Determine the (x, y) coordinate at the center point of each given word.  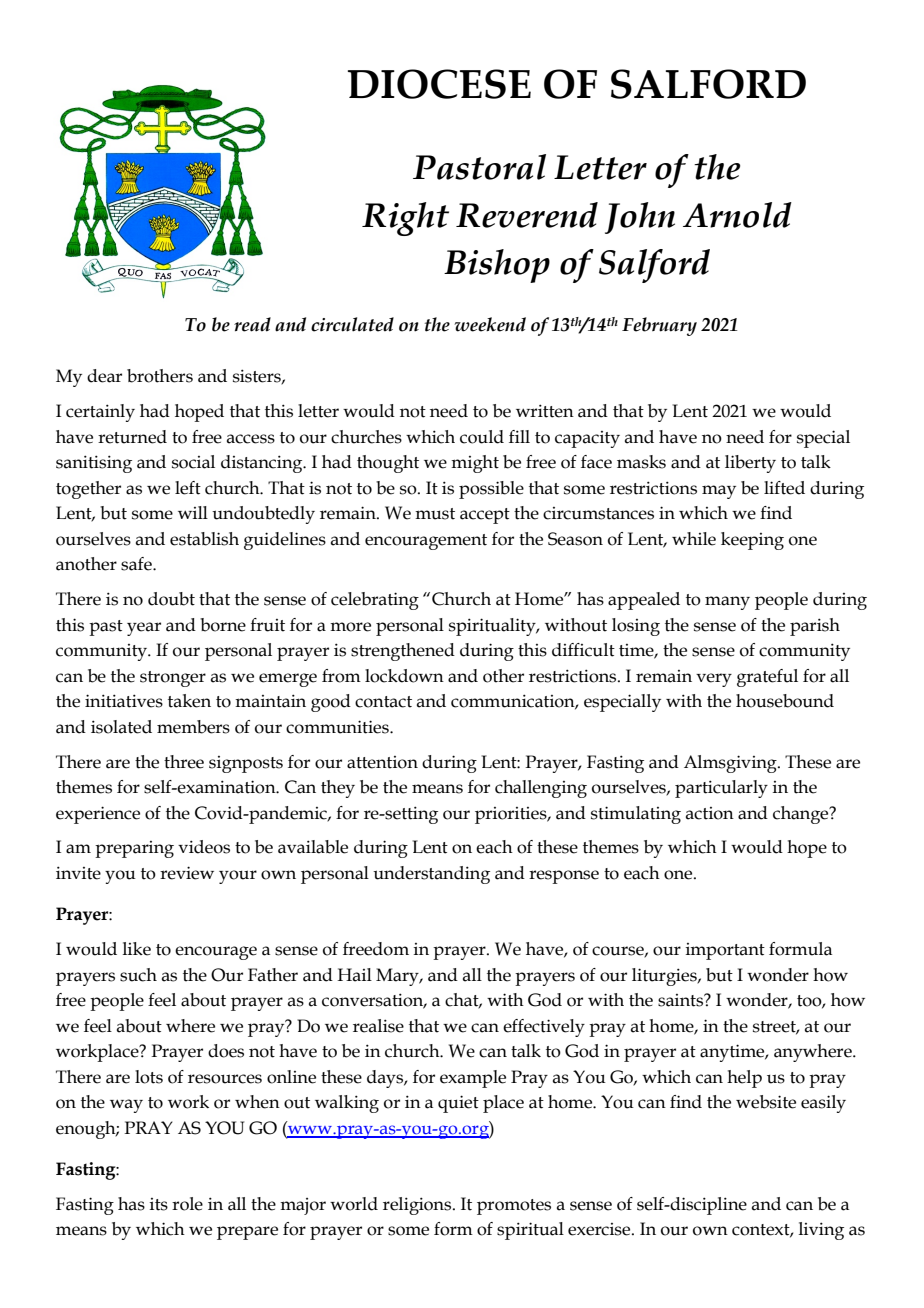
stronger (173, 679)
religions (417, 1206)
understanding (431, 875)
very (714, 680)
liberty (750, 464)
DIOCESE (439, 84)
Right (405, 219)
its (159, 1204)
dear (104, 376)
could (482, 437)
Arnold (737, 215)
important (725, 951)
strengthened (403, 652)
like (137, 949)
